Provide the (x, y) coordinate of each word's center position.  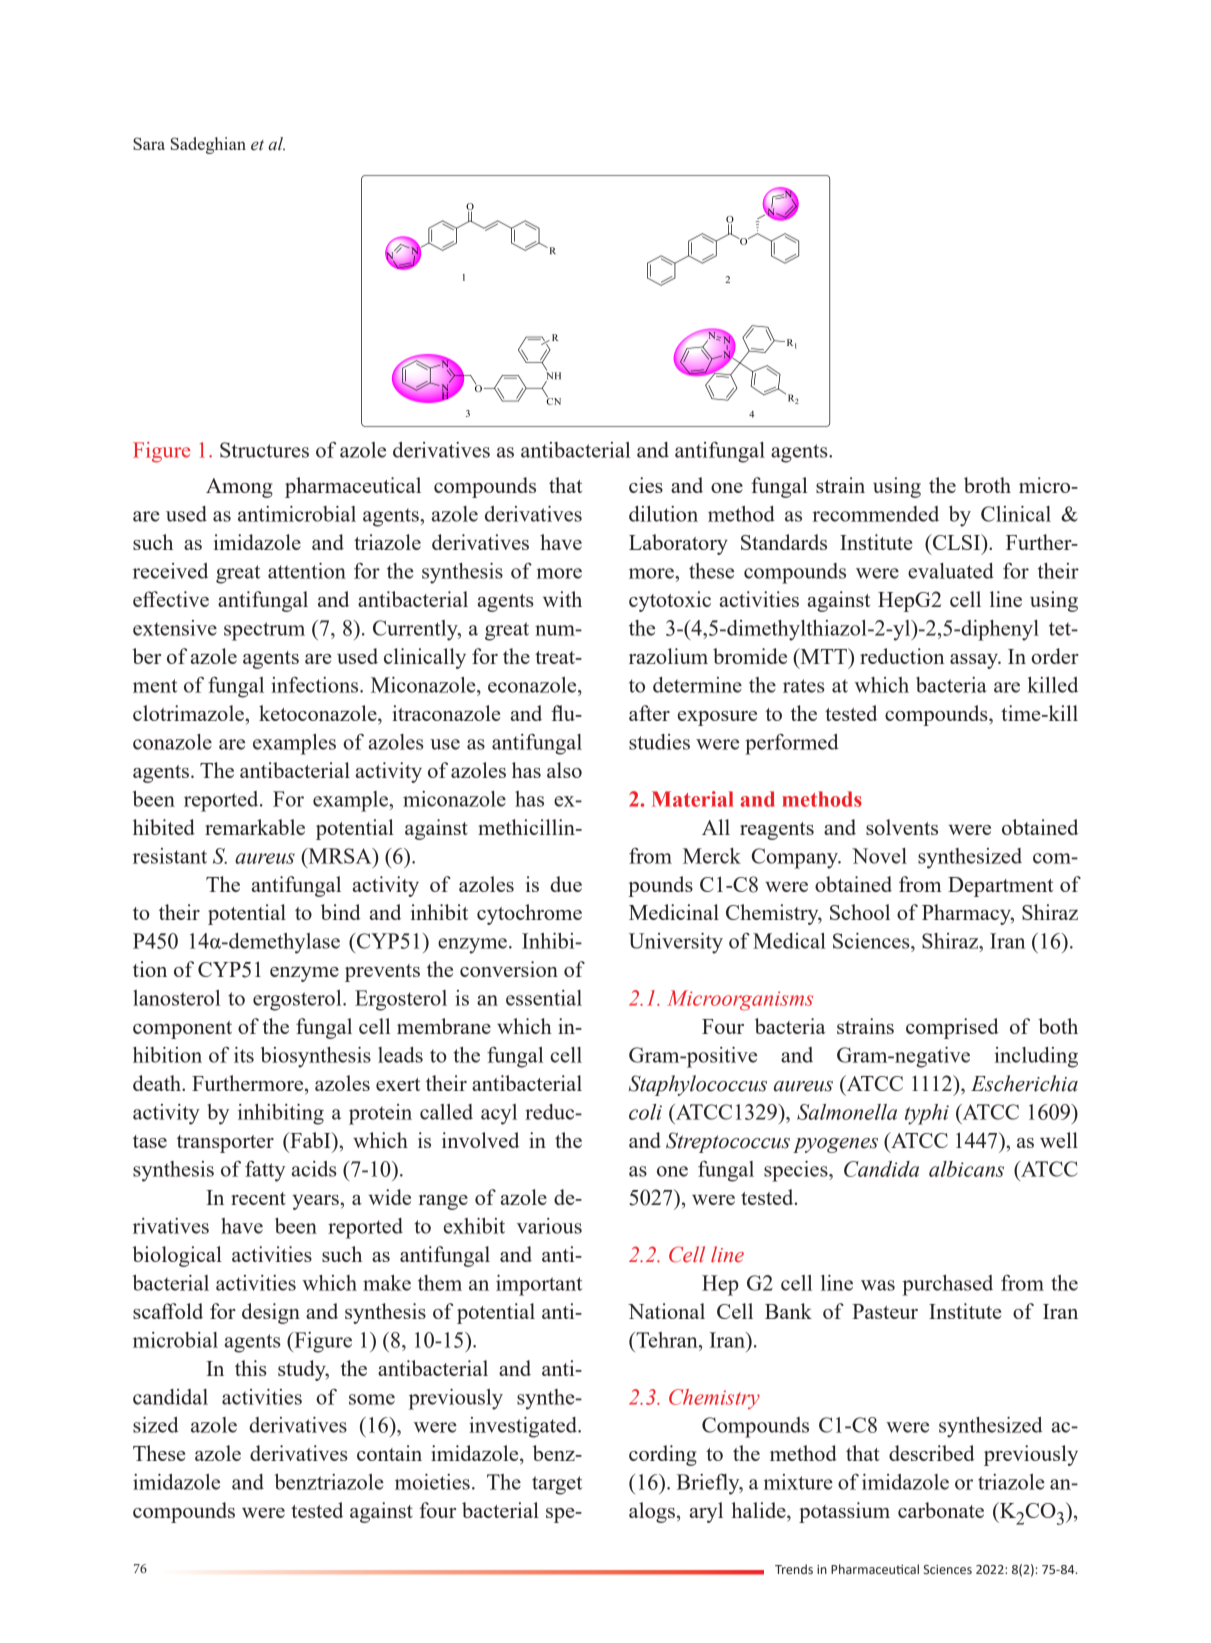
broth (987, 485)
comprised (952, 1028)
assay (975, 661)
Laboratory (678, 544)
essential (544, 998)
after (649, 713)
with (562, 599)
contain (389, 1453)
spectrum (264, 631)
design (271, 1313)
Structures (264, 450)
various (549, 1226)
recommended (875, 514)
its (244, 1055)
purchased (947, 1285)
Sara (149, 143)
